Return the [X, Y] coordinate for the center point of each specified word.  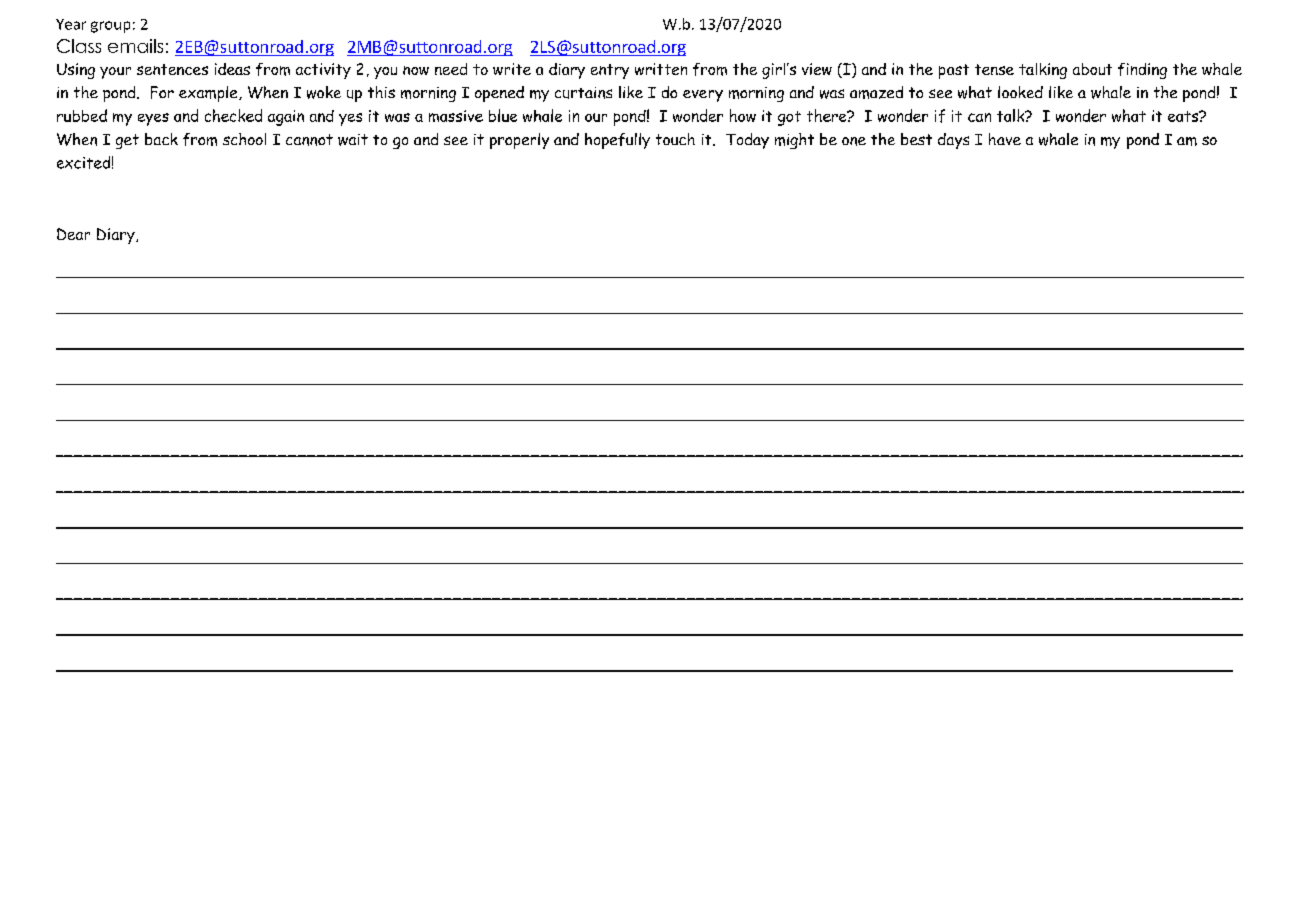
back [161, 139]
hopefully [617, 141]
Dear [73, 234]
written [661, 69]
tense [994, 69]
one [854, 141]
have [1005, 139]
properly [519, 141]
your [115, 73]
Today [747, 141]
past [954, 71]
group [110, 27]
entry [610, 71]
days [953, 141]
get [127, 141]
